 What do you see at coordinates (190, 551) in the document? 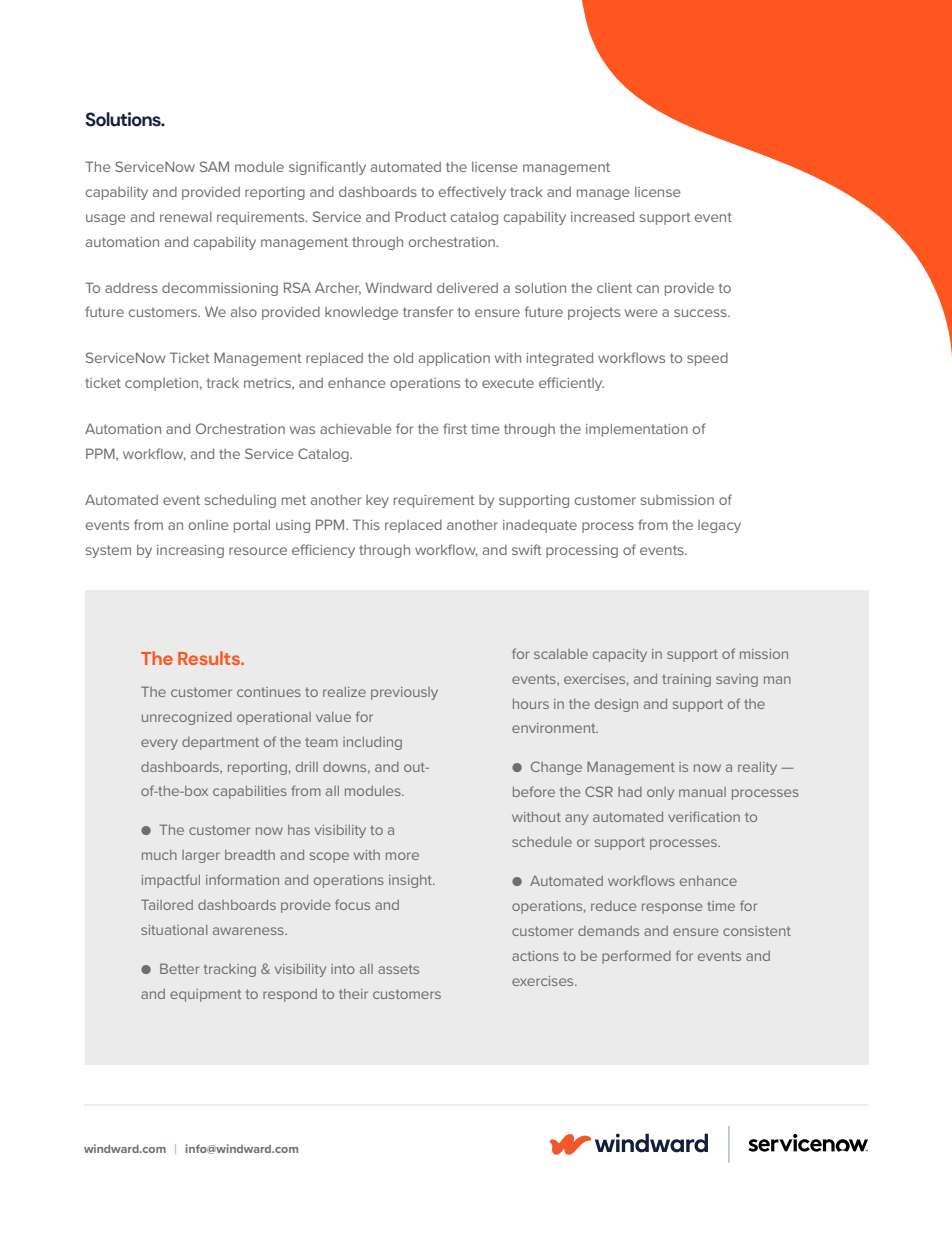
I see `increasing` at bounding box center [190, 551].
